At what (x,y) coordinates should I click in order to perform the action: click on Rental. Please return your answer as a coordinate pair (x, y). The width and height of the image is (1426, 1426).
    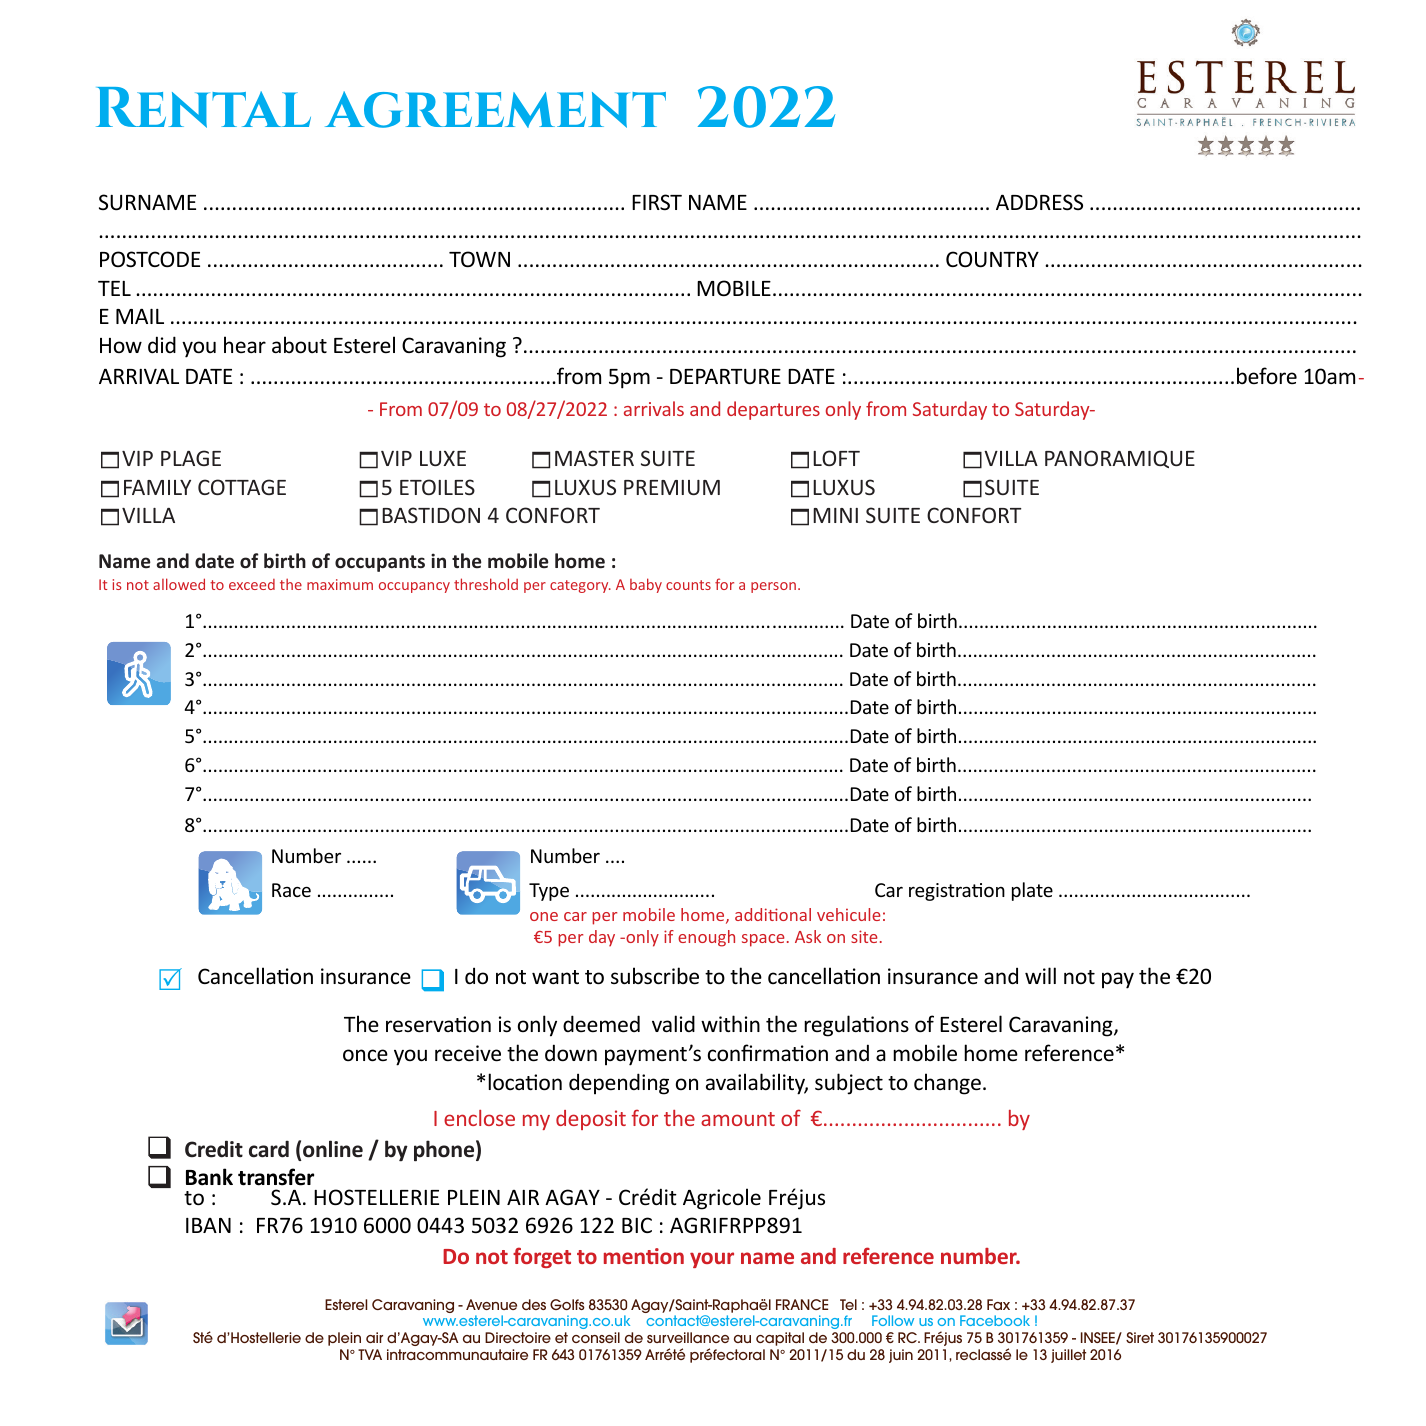
    Looking at the image, I should click on (203, 107).
